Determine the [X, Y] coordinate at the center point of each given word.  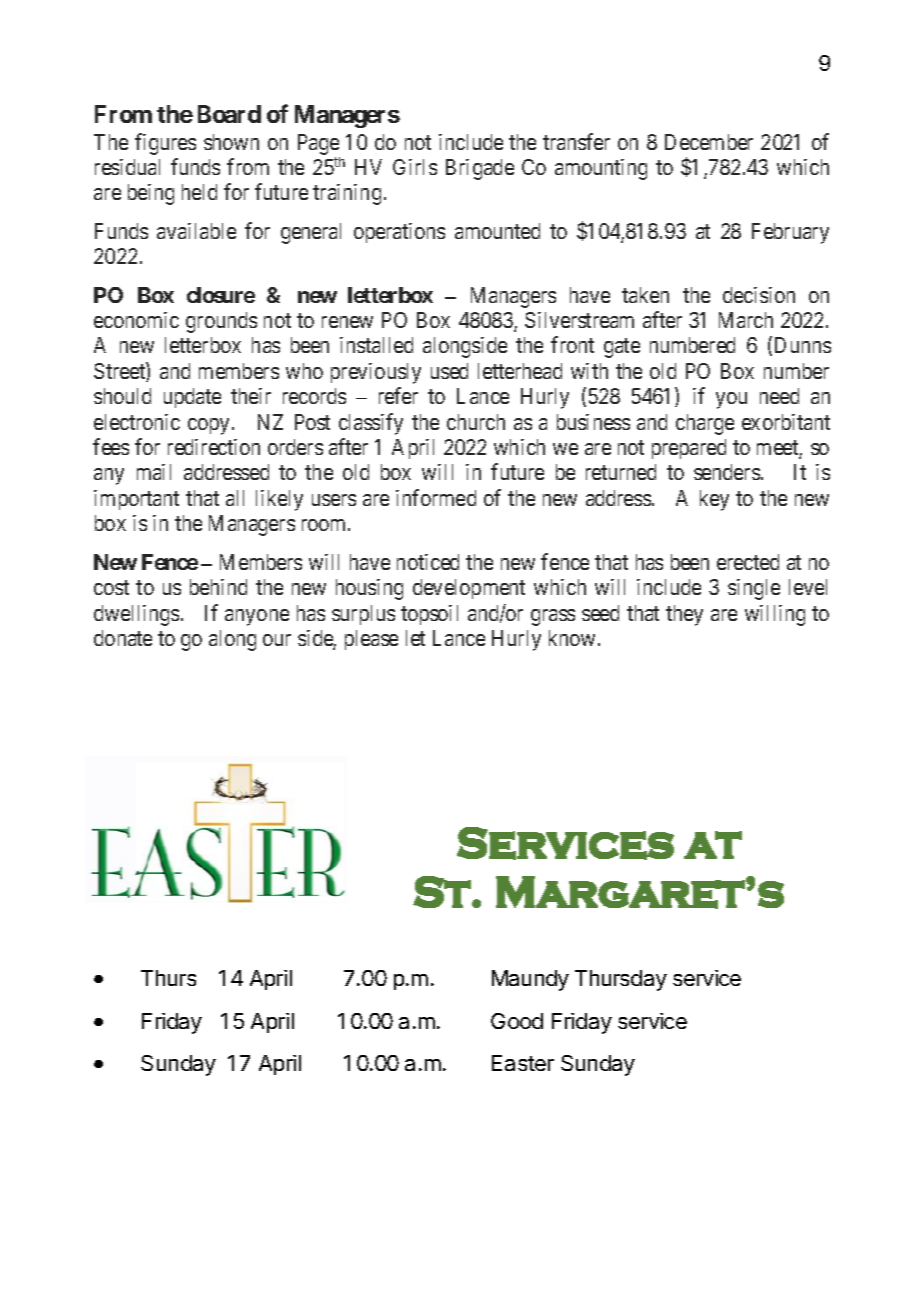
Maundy [530, 980]
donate [123, 638]
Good [517, 1021]
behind [218, 587]
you [731, 400]
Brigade [480, 169]
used [449, 371]
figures [165, 144]
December [709, 142]
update [192, 398]
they [684, 615]
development [469, 589]
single [754, 589]
